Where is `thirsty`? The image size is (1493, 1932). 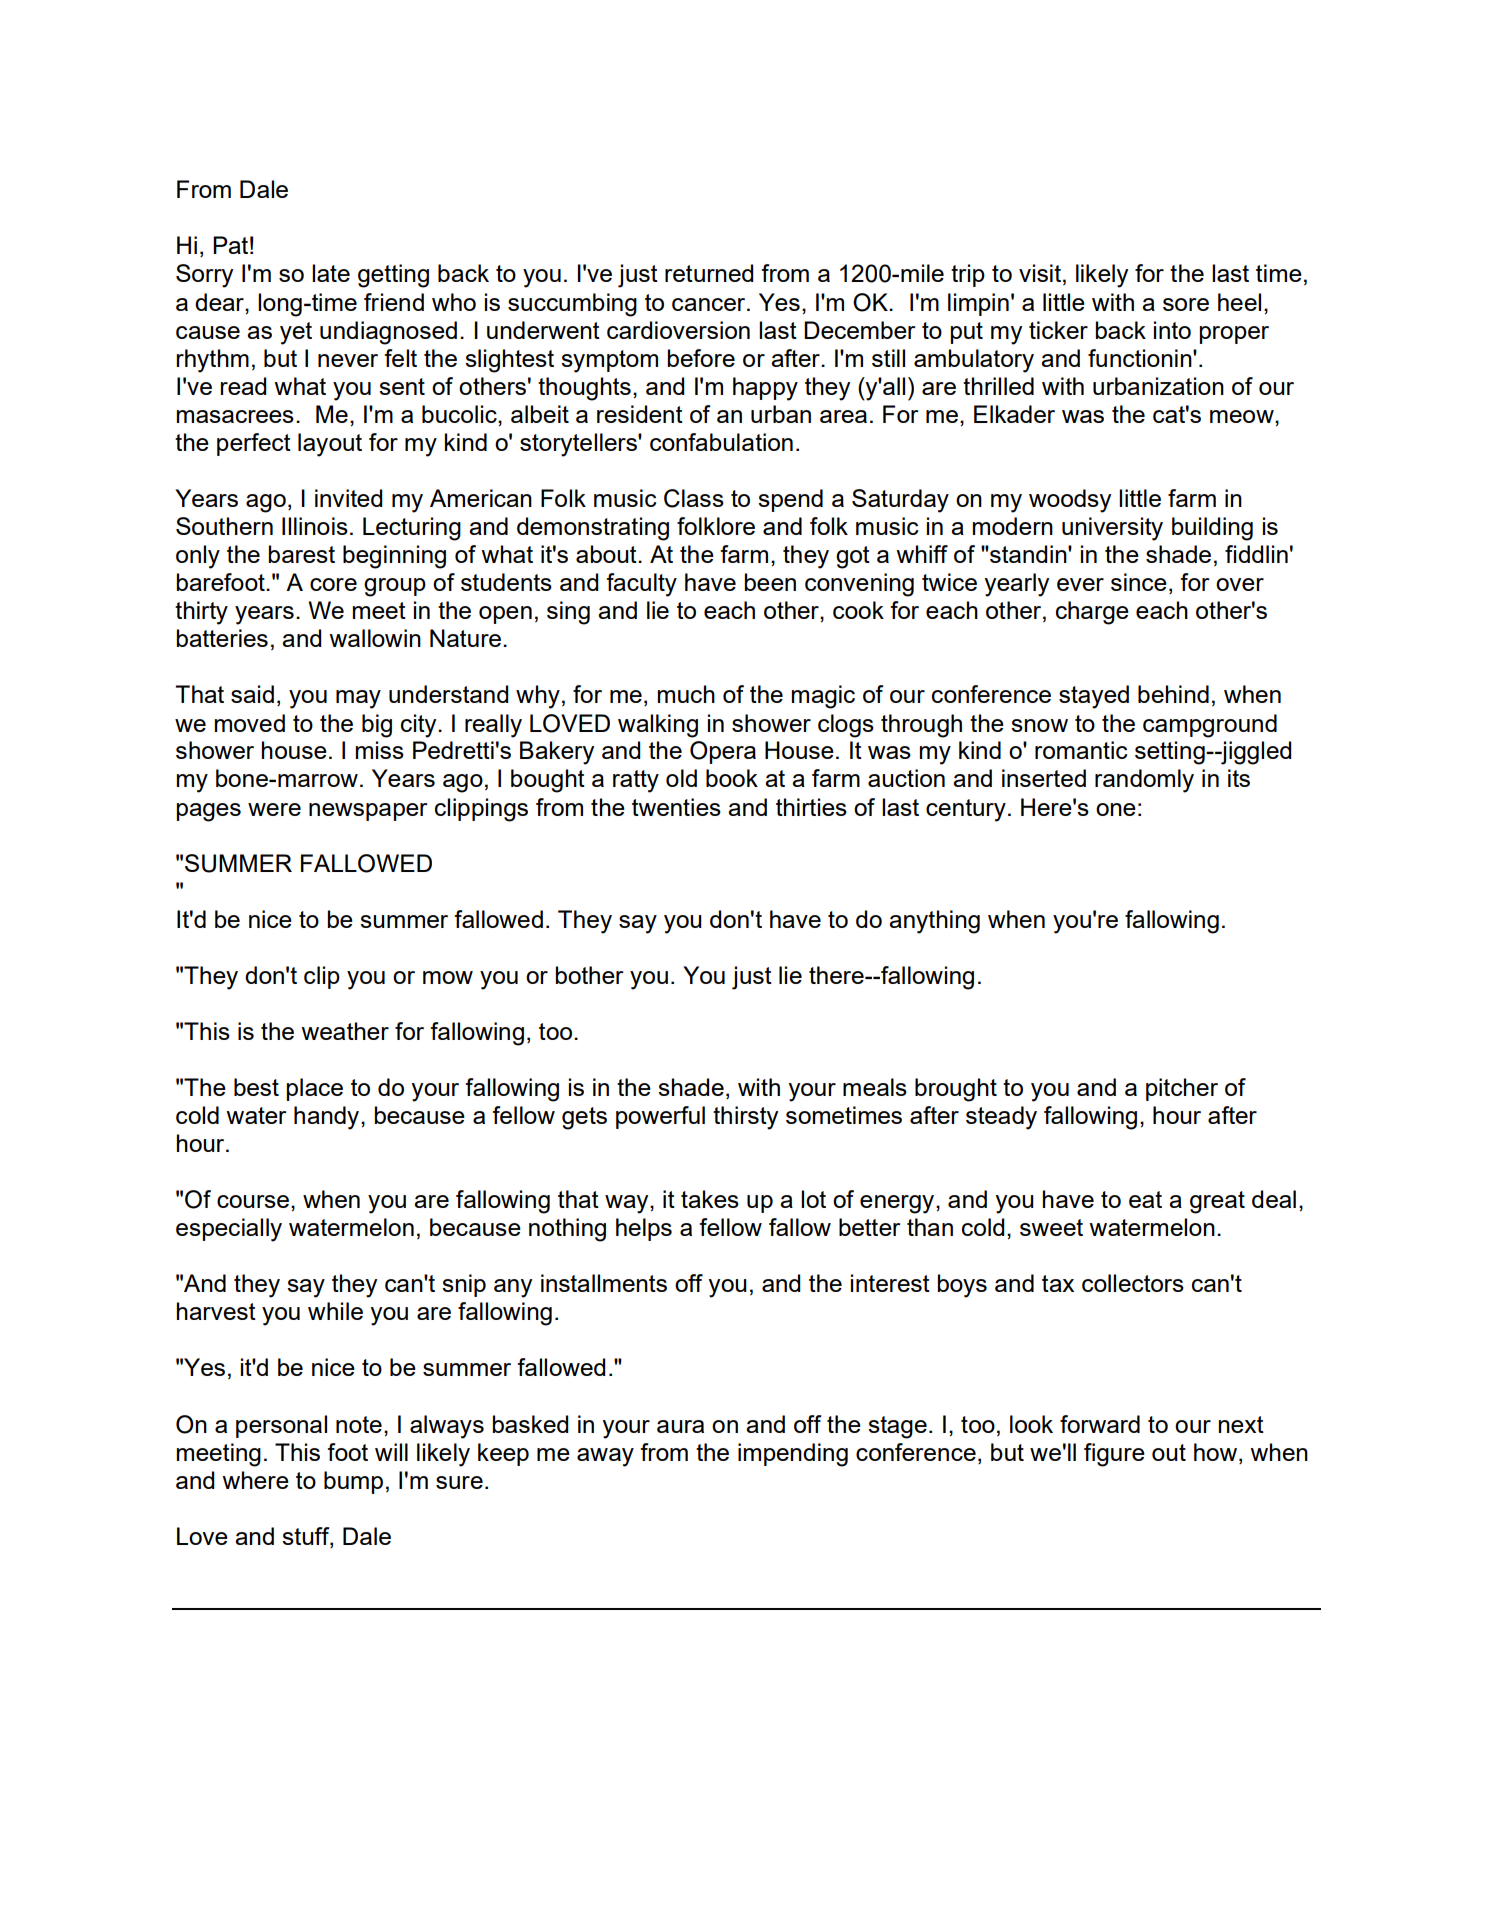
thirsty is located at coordinates (745, 1118).
